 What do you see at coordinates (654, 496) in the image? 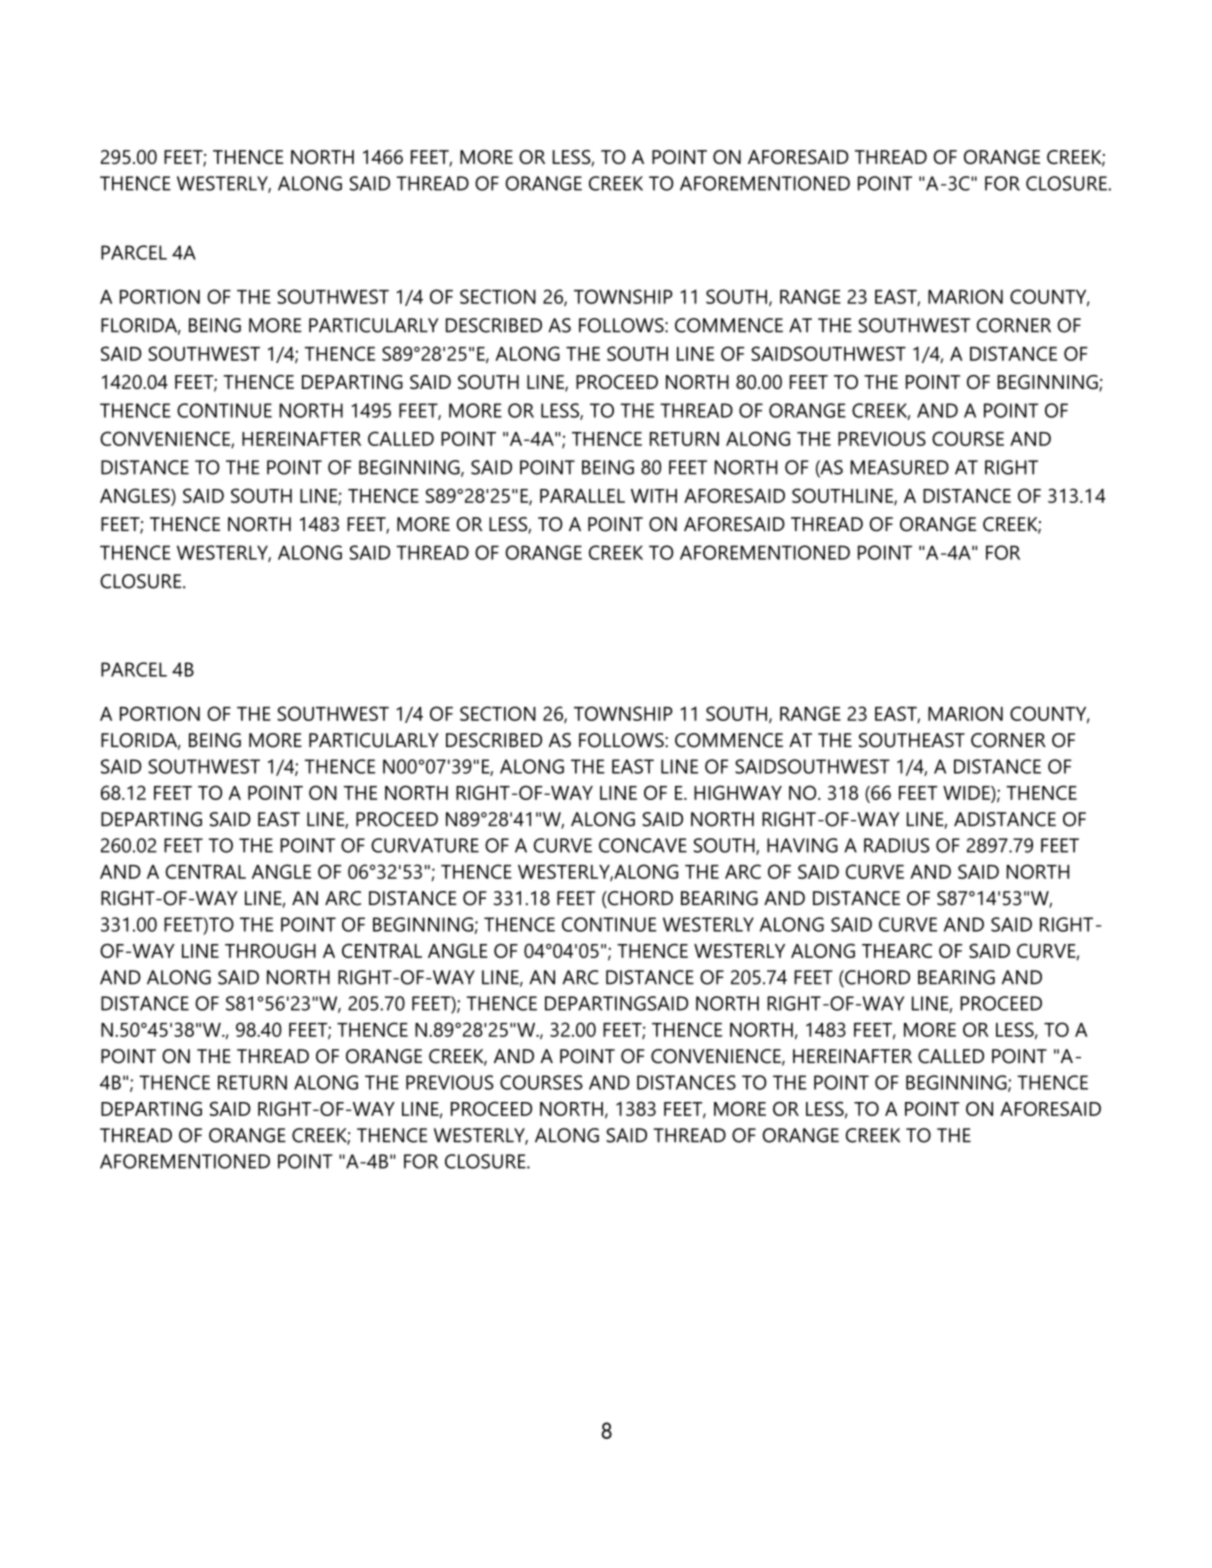
I see `WITH` at bounding box center [654, 496].
